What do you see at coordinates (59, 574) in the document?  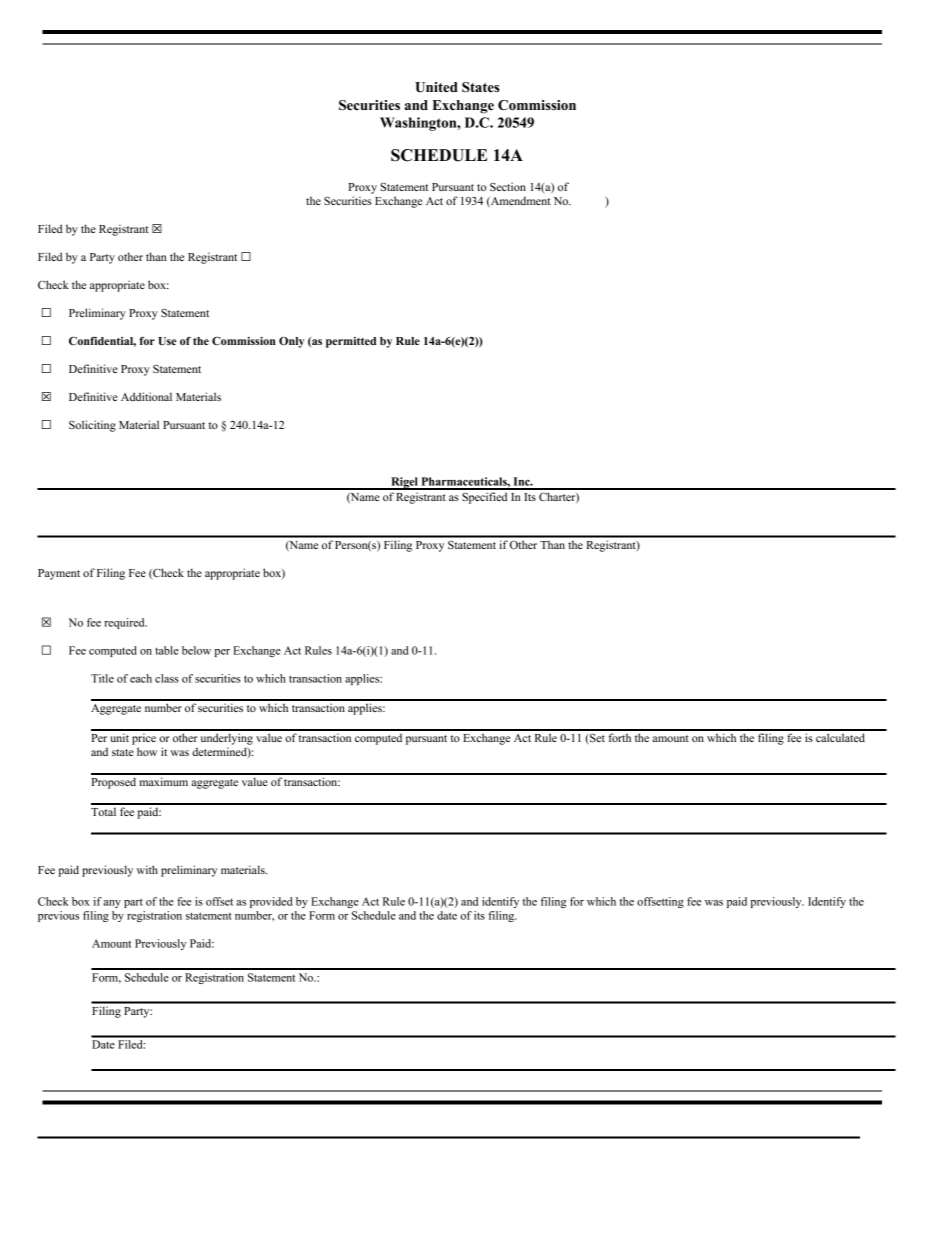 I see `Payment` at bounding box center [59, 574].
